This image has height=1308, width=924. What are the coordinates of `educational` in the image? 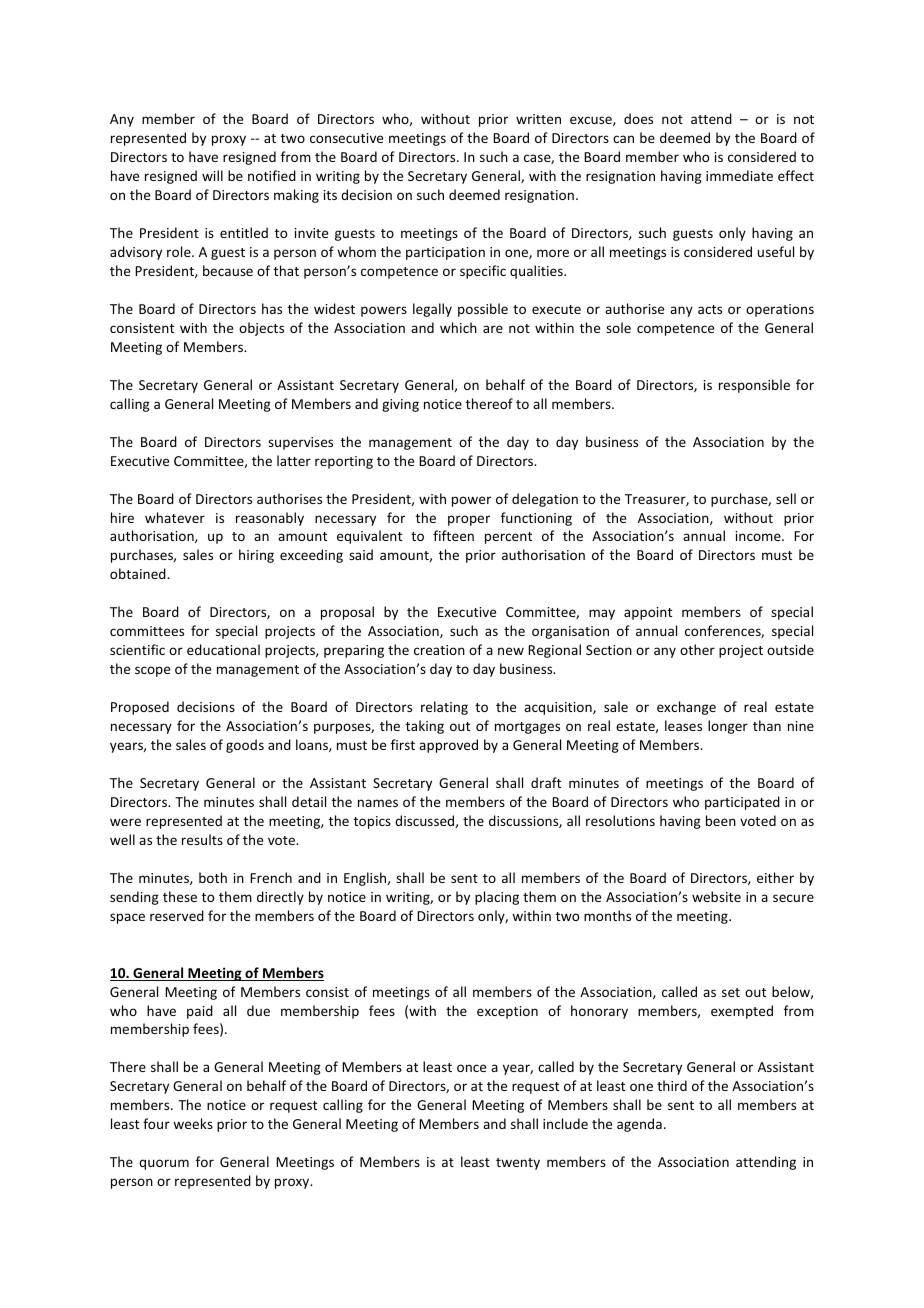 It's located at (223, 649).
